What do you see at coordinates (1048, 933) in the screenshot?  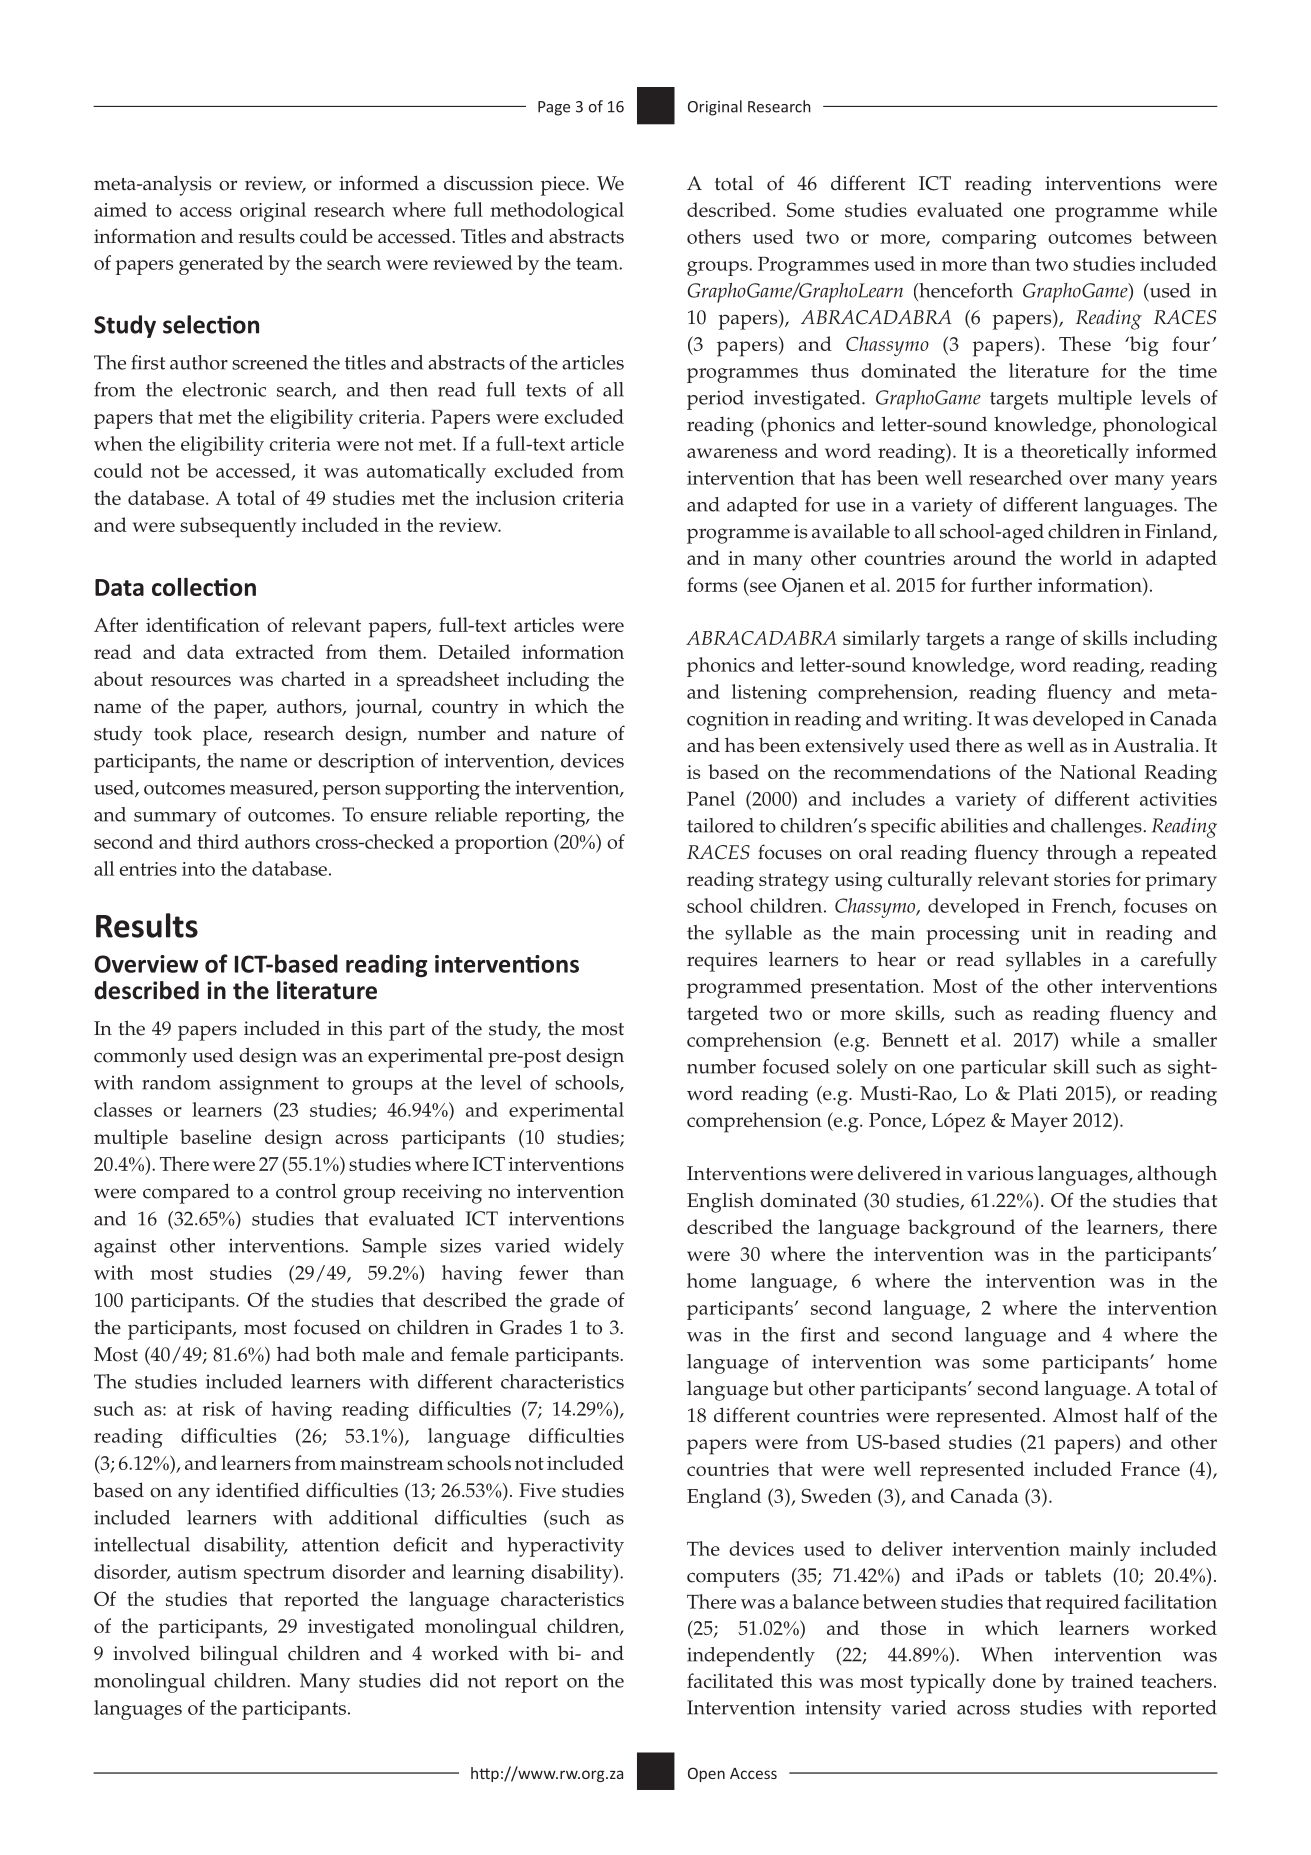 I see `unit` at bounding box center [1048, 933].
